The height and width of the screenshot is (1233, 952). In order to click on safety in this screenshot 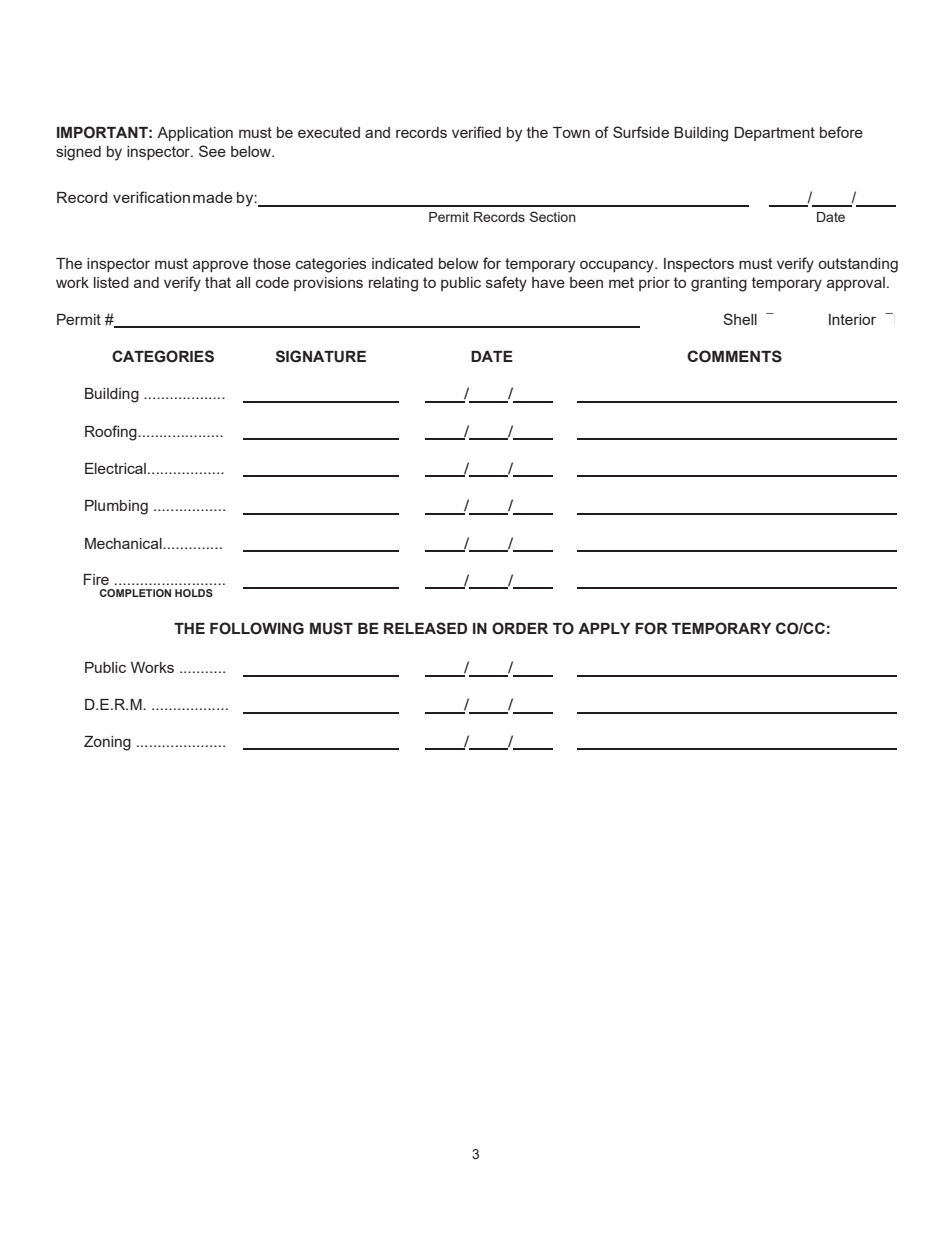, I will do `click(506, 284)`.
